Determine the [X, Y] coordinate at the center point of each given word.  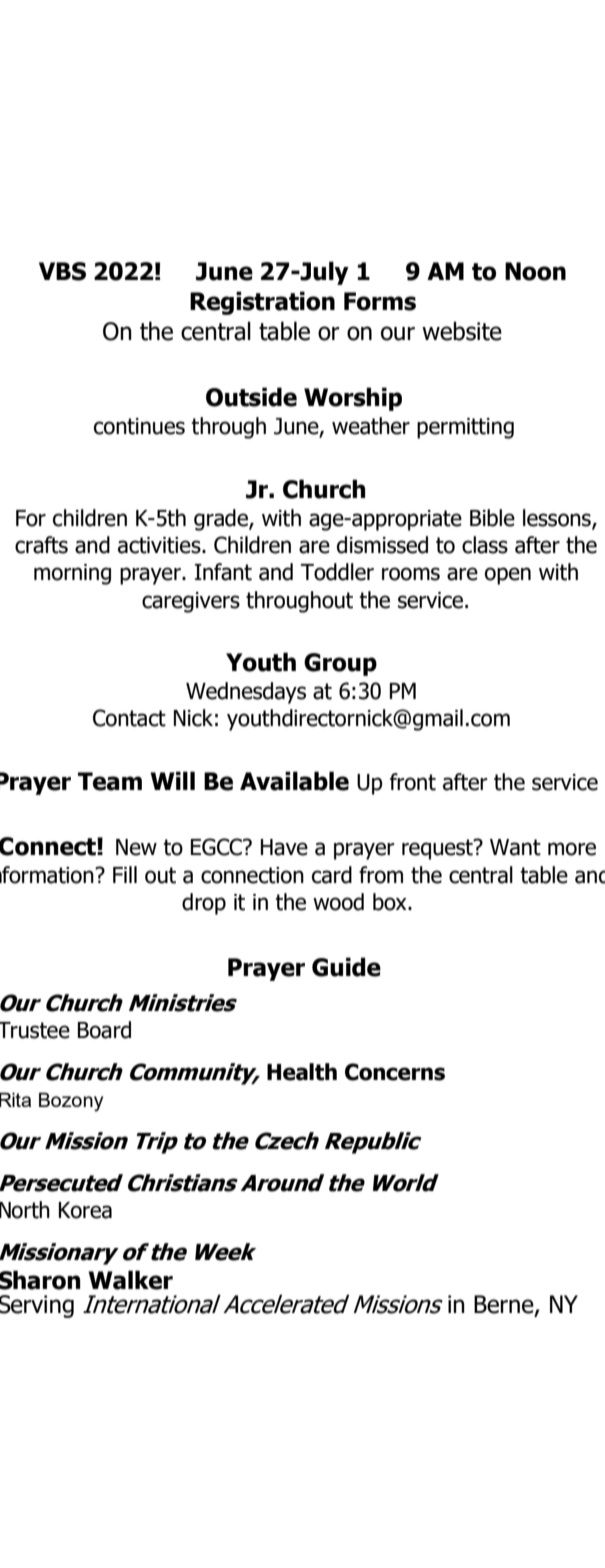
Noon [535, 271]
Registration [262, 303]
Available [294, 781]
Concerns [395, 1072]
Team [110, 781]
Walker [130, 1280]
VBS [62, 271]
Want [515, 847]
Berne [505, 1305]
